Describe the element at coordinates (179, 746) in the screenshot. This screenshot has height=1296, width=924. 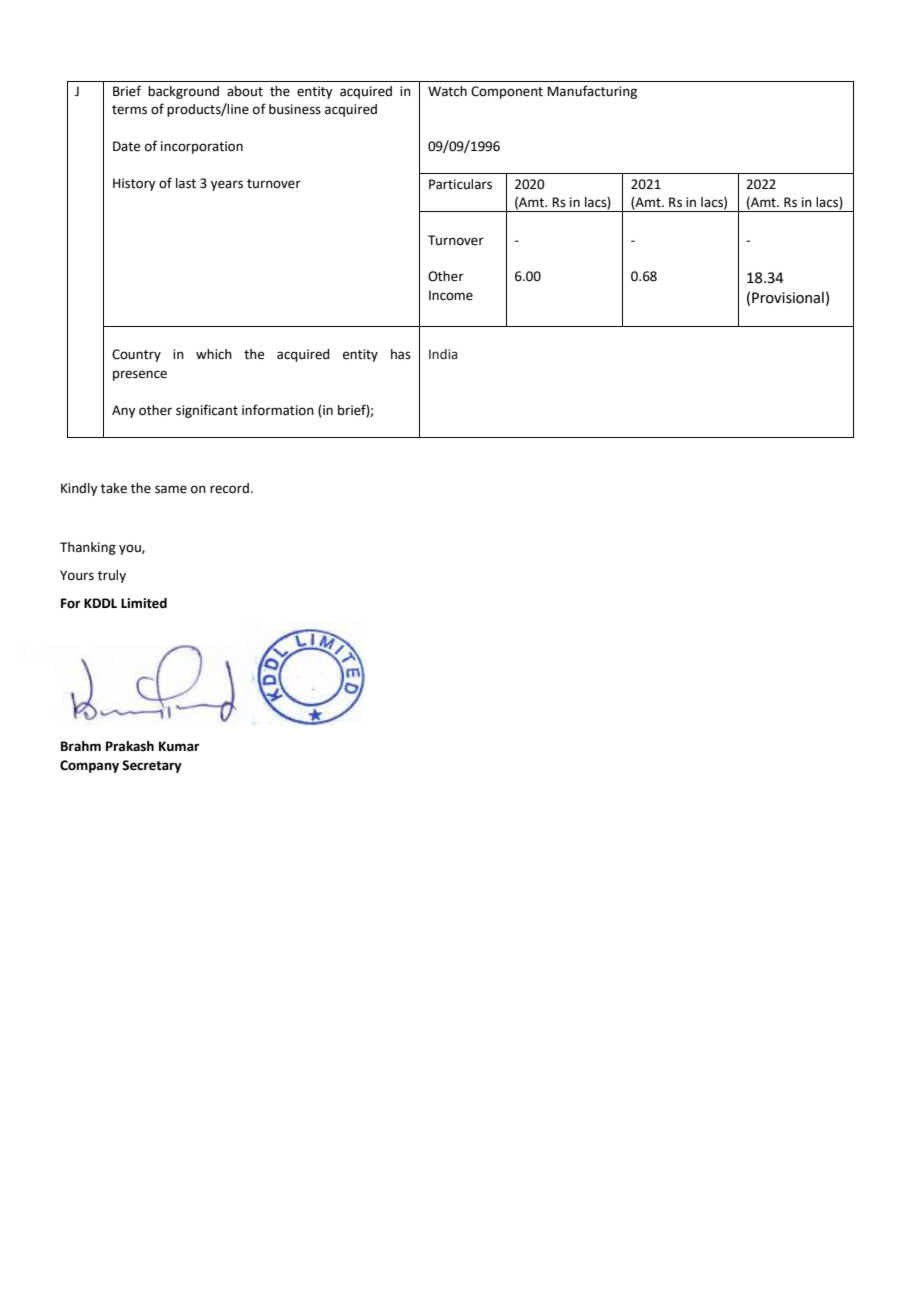
I see `Kumar` at that location.
